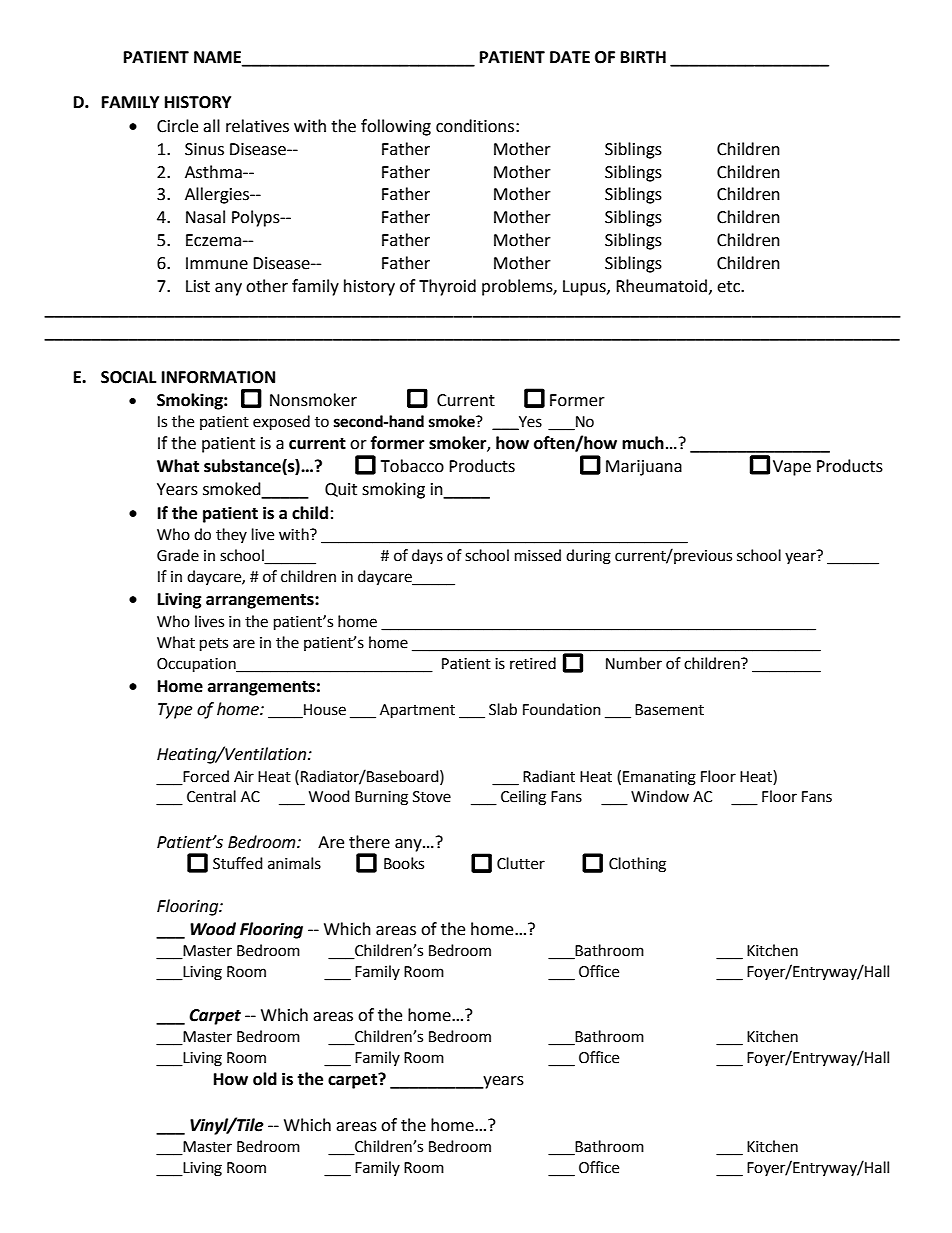 The image size is (952, 1233). What do you see at coordinates (175, 711) in the page?
I see `Type` at bounding box center [175, 711].
